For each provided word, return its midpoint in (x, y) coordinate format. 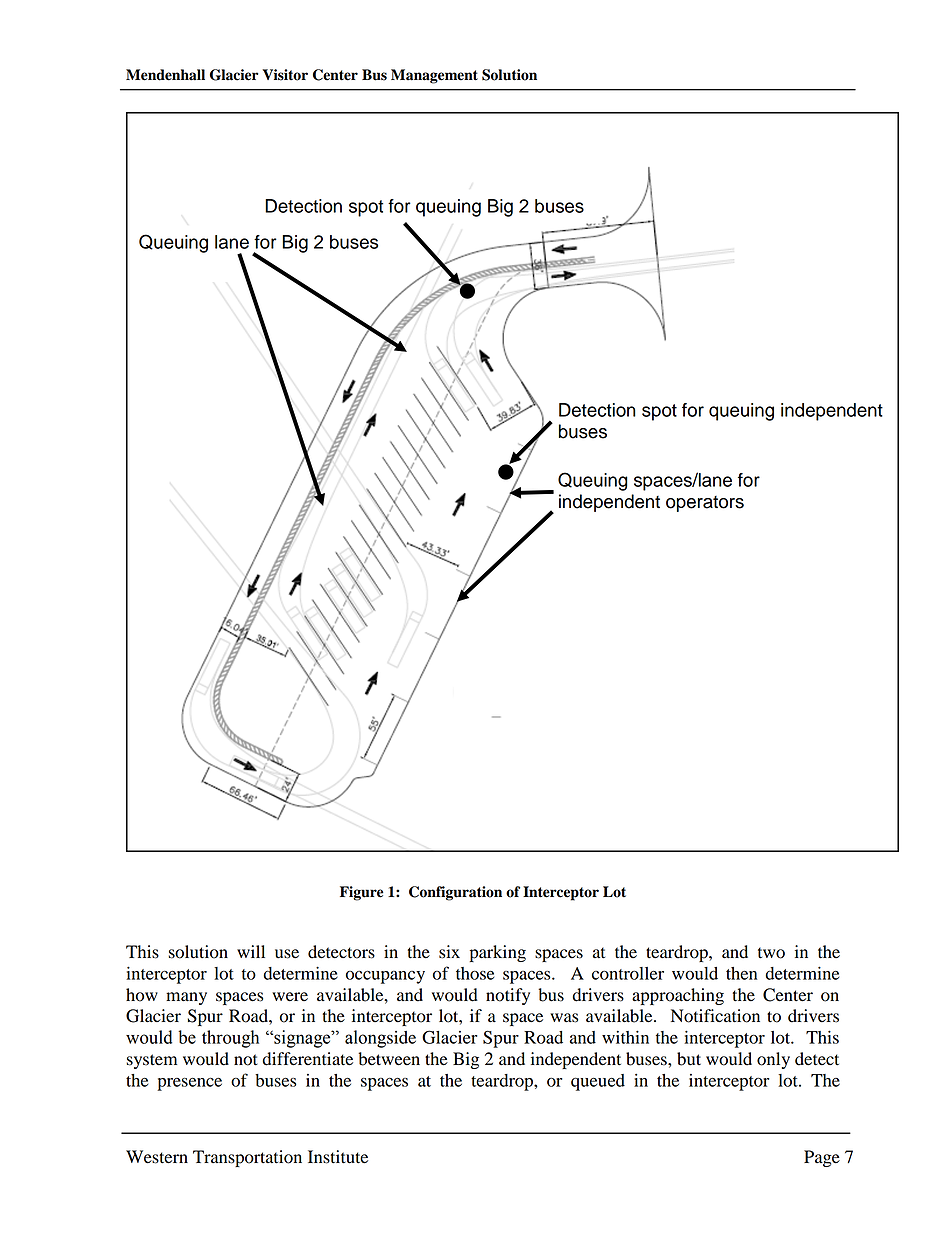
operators (705, 504)
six (449, 952)
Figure (361, 893)
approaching (678, 996)
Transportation (247, 1158)
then (741, 973)
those (475, 973)
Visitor (285, 75)
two (771, 953)
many (186, 998)
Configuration (455, 893)
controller (628, 973)
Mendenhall (165, 75)
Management (434, 76)
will (251, 951)
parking (498, 953)
